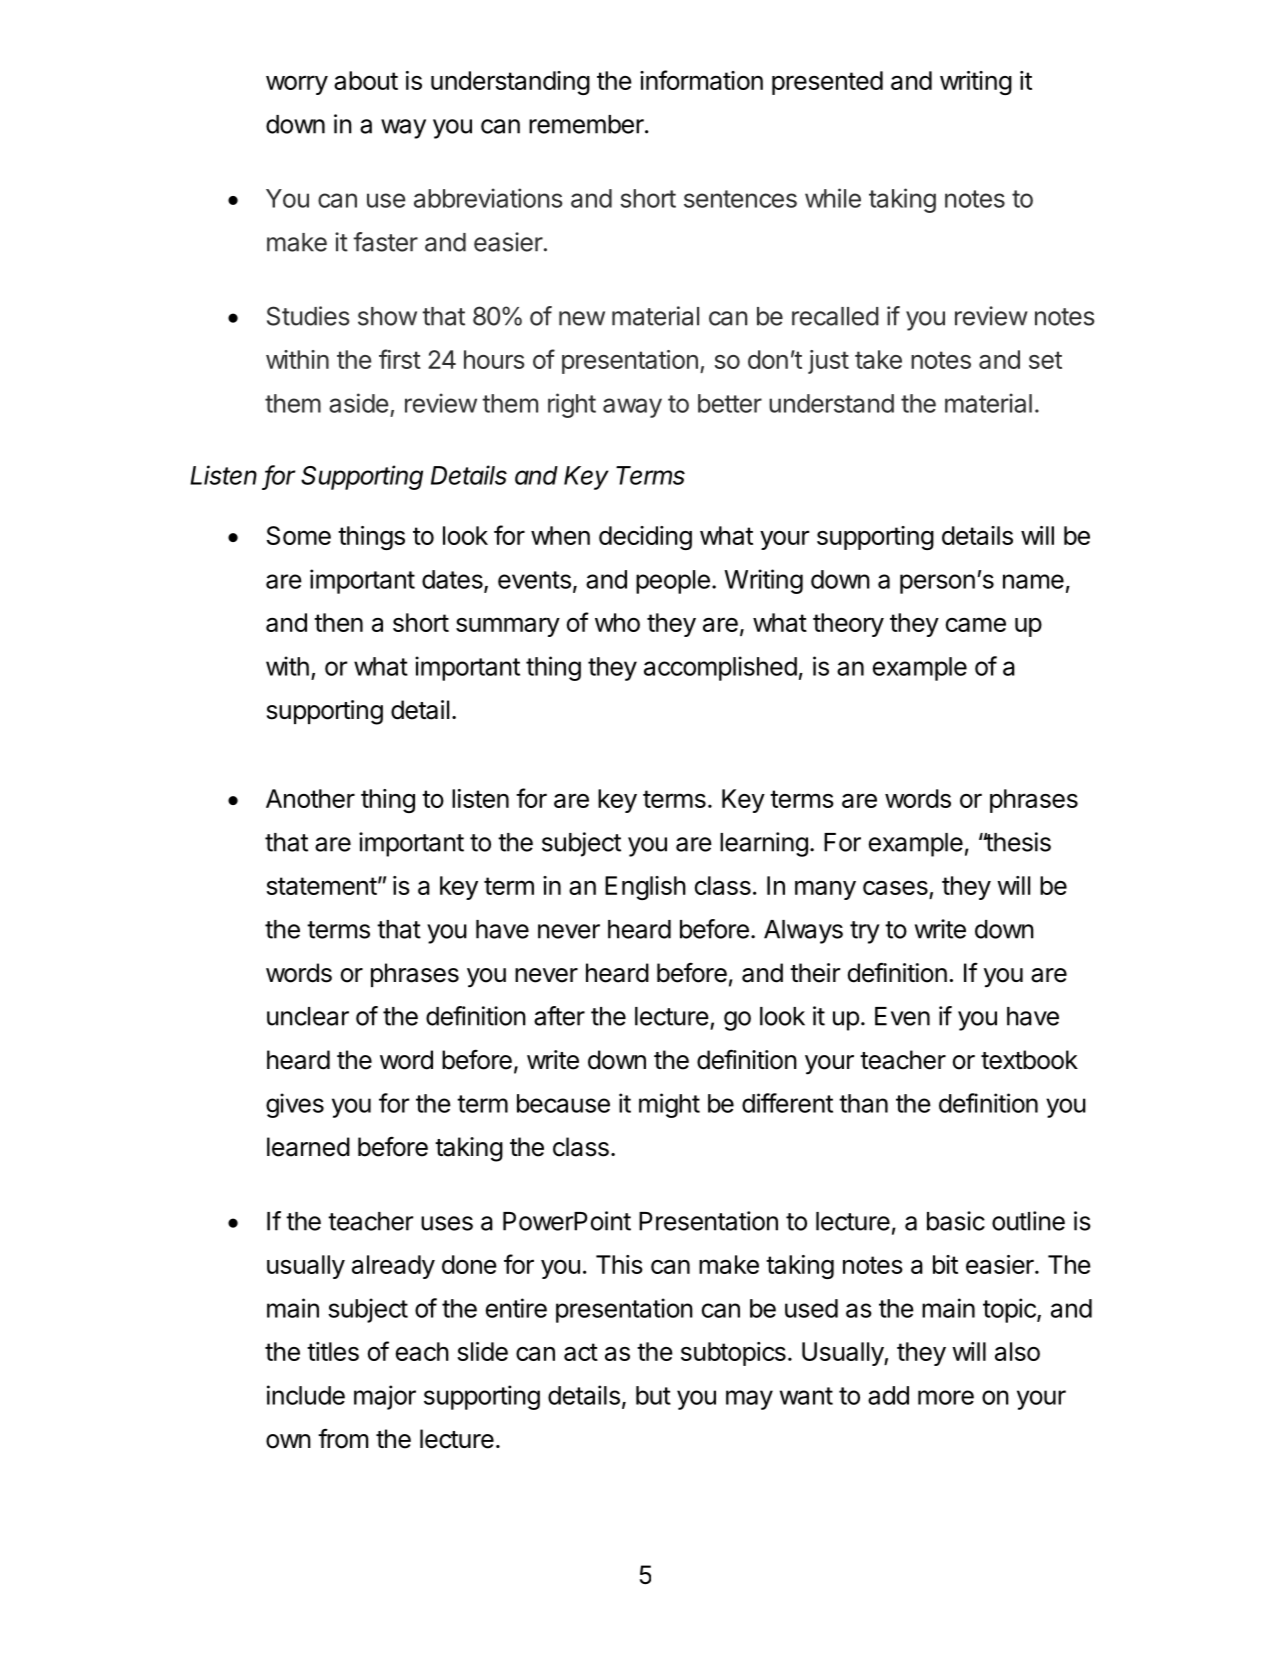 This page has height=1666, width=1288. Describe the element at coordinates (385, 1397) in the page. I see `major` at that location.
